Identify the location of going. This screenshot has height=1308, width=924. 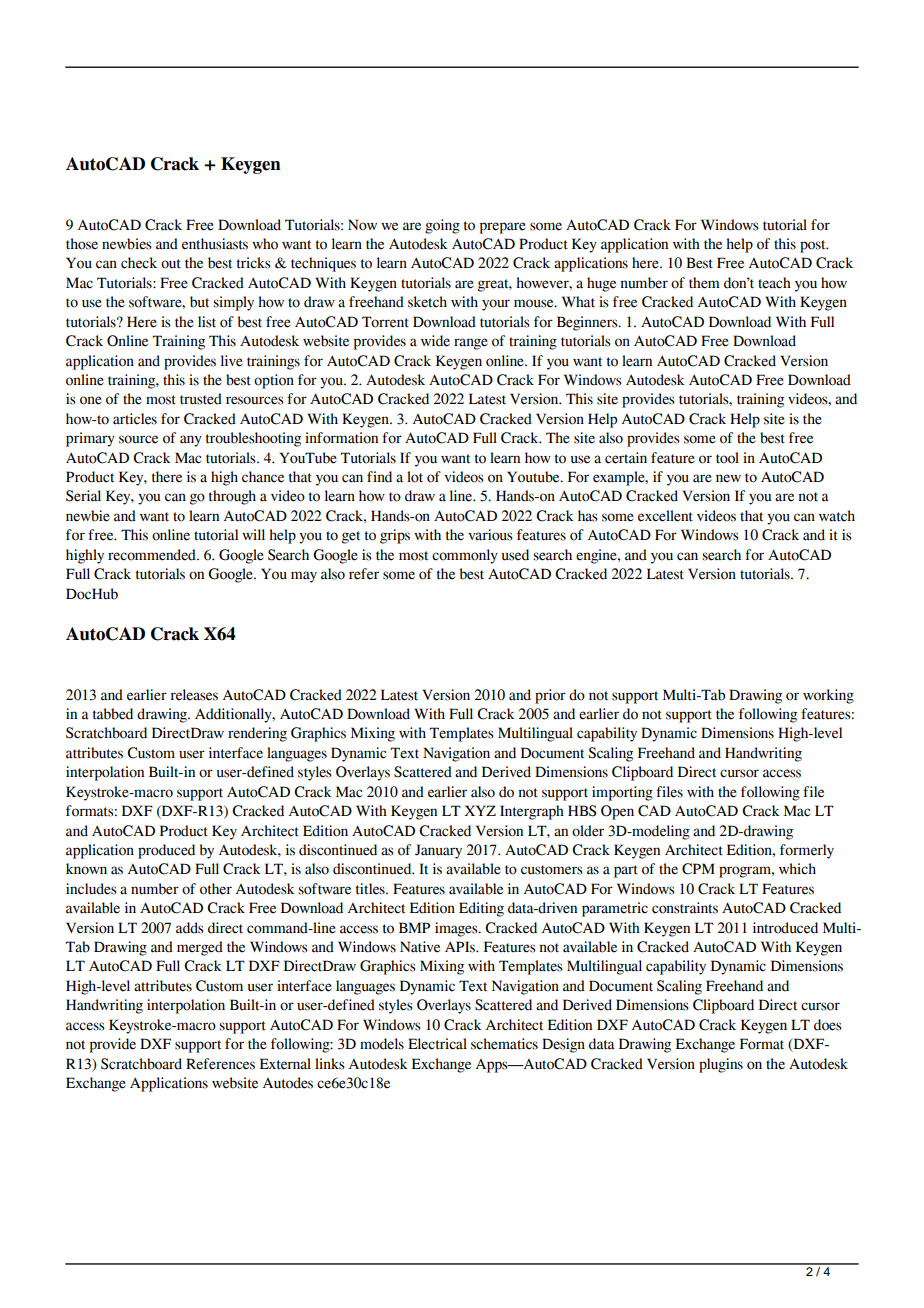
(442, 226).
